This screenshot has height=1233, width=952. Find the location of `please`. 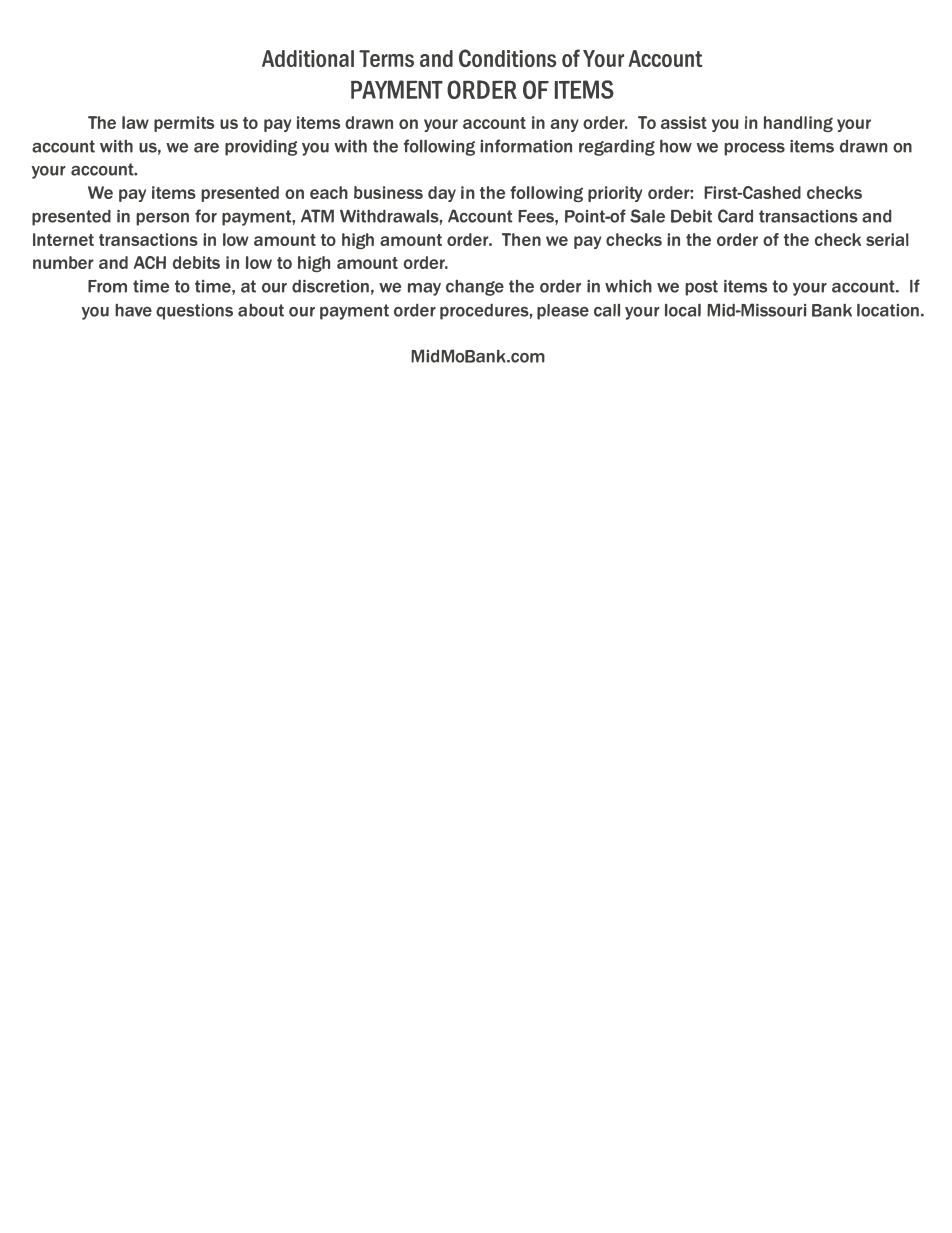

please is located at coordinates (563, 312).
